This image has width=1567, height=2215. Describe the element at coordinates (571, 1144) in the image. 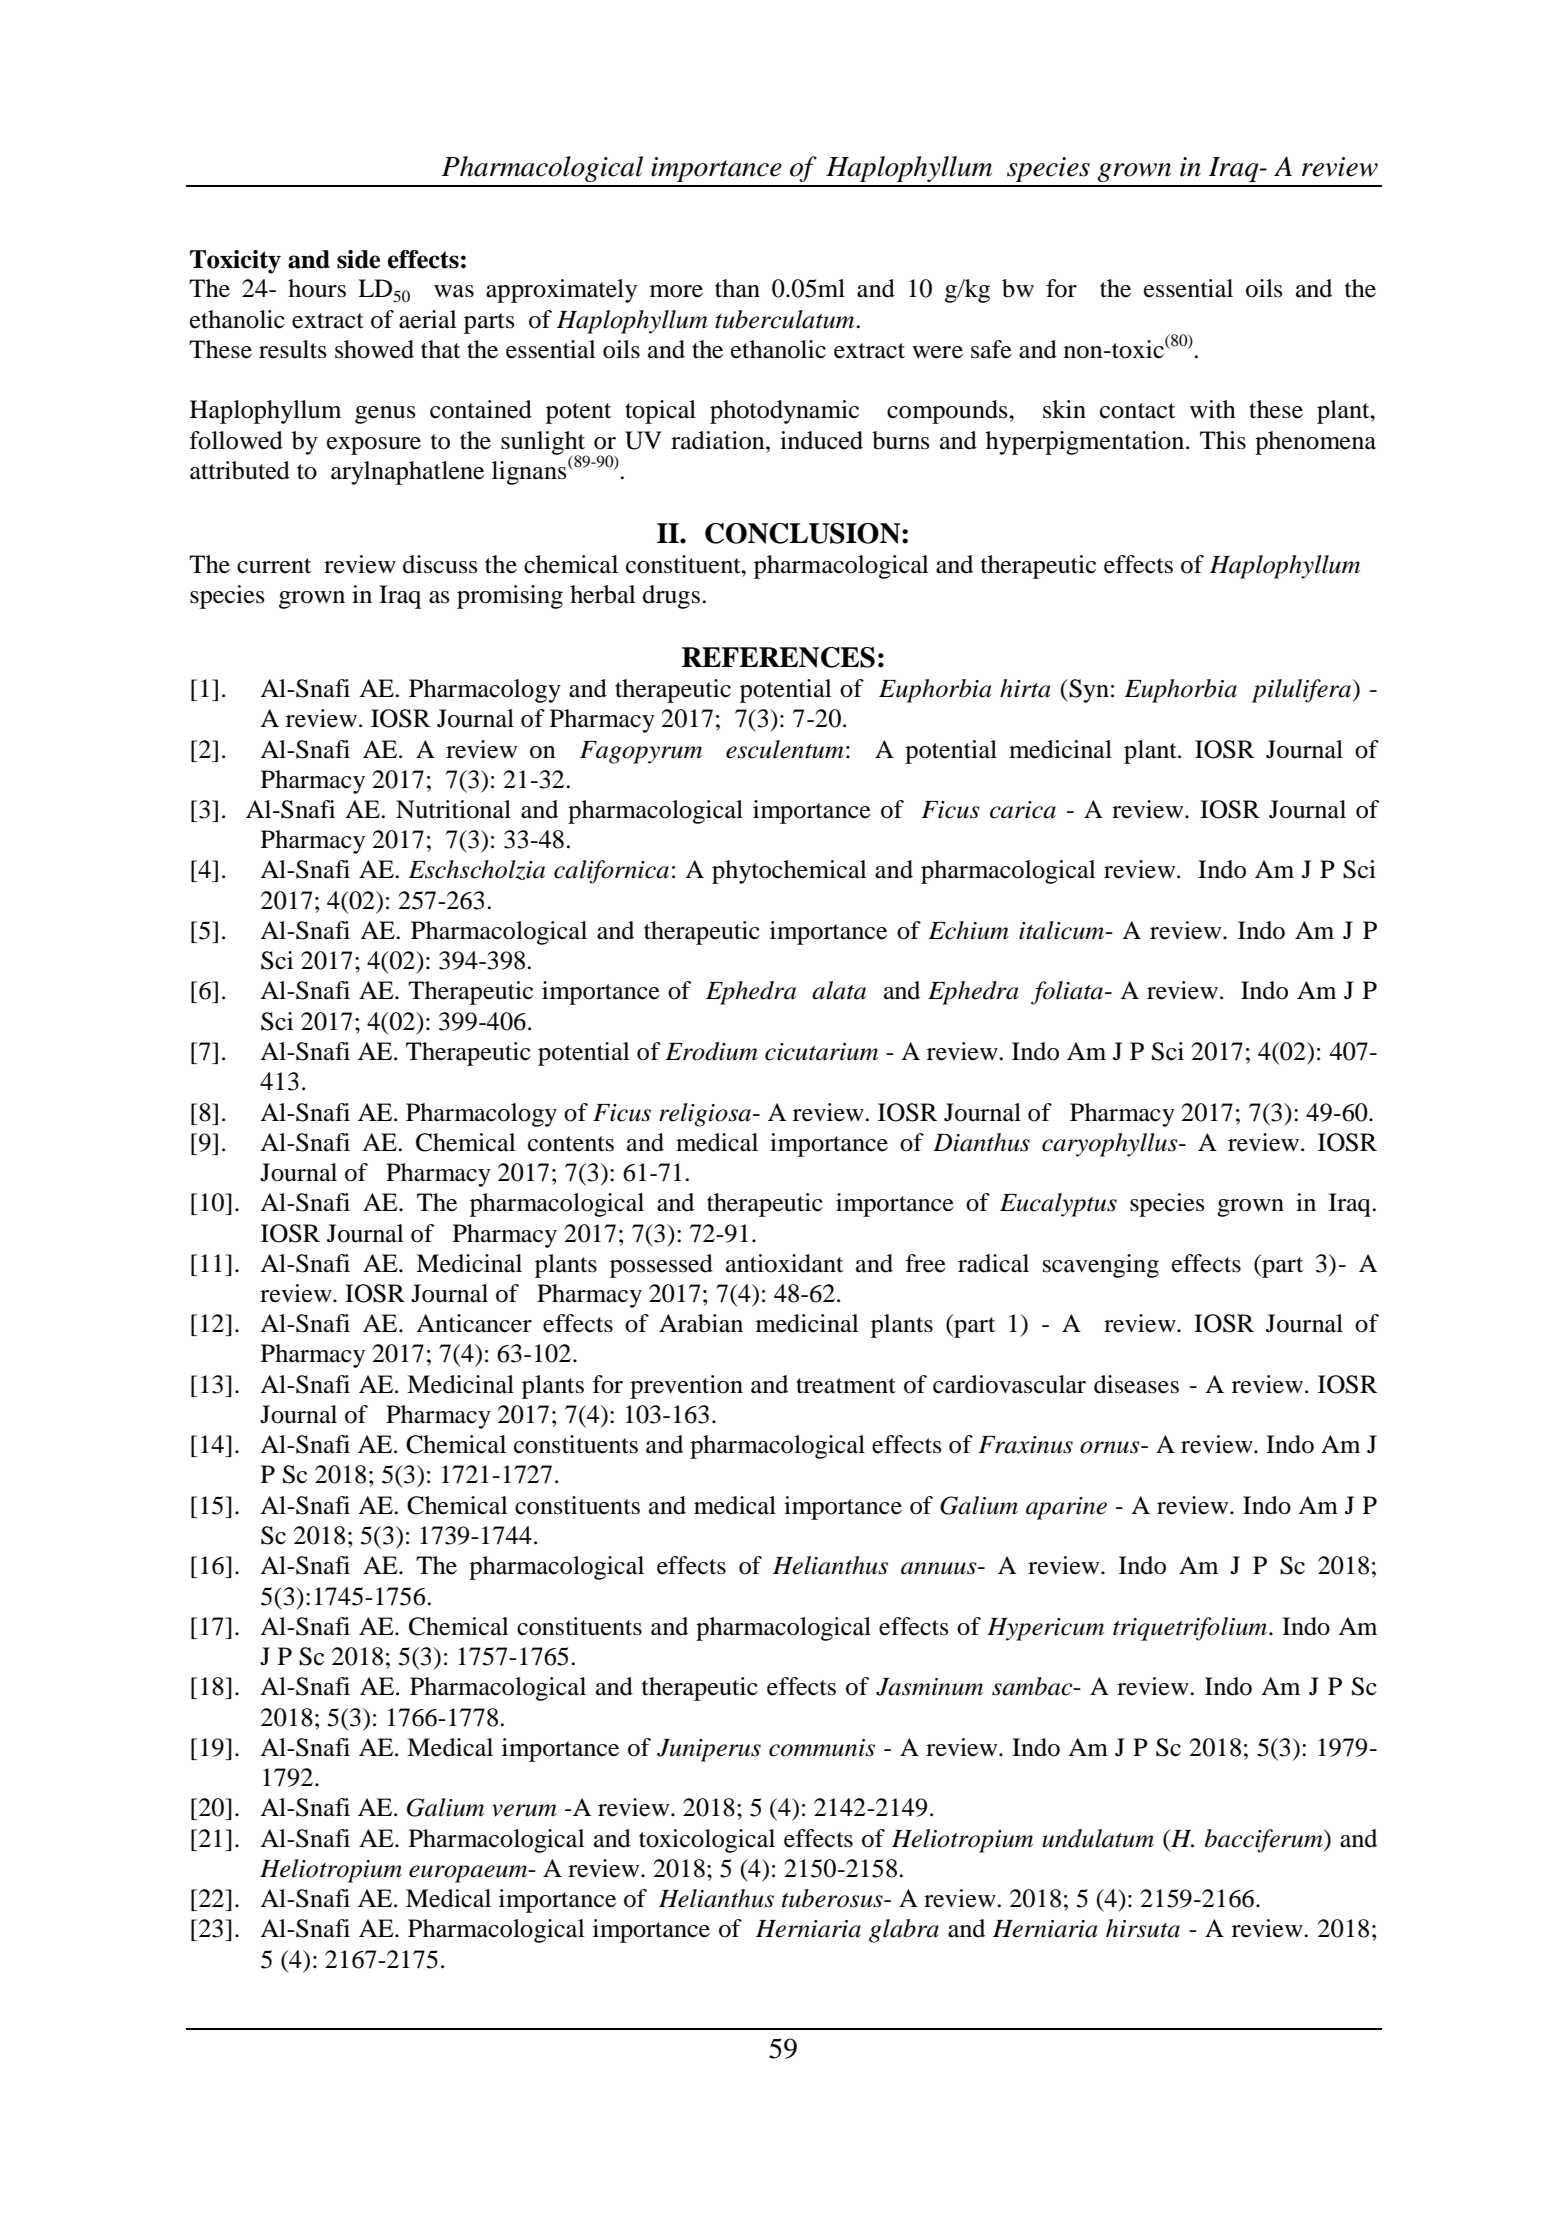

I see `contents` at that location.
